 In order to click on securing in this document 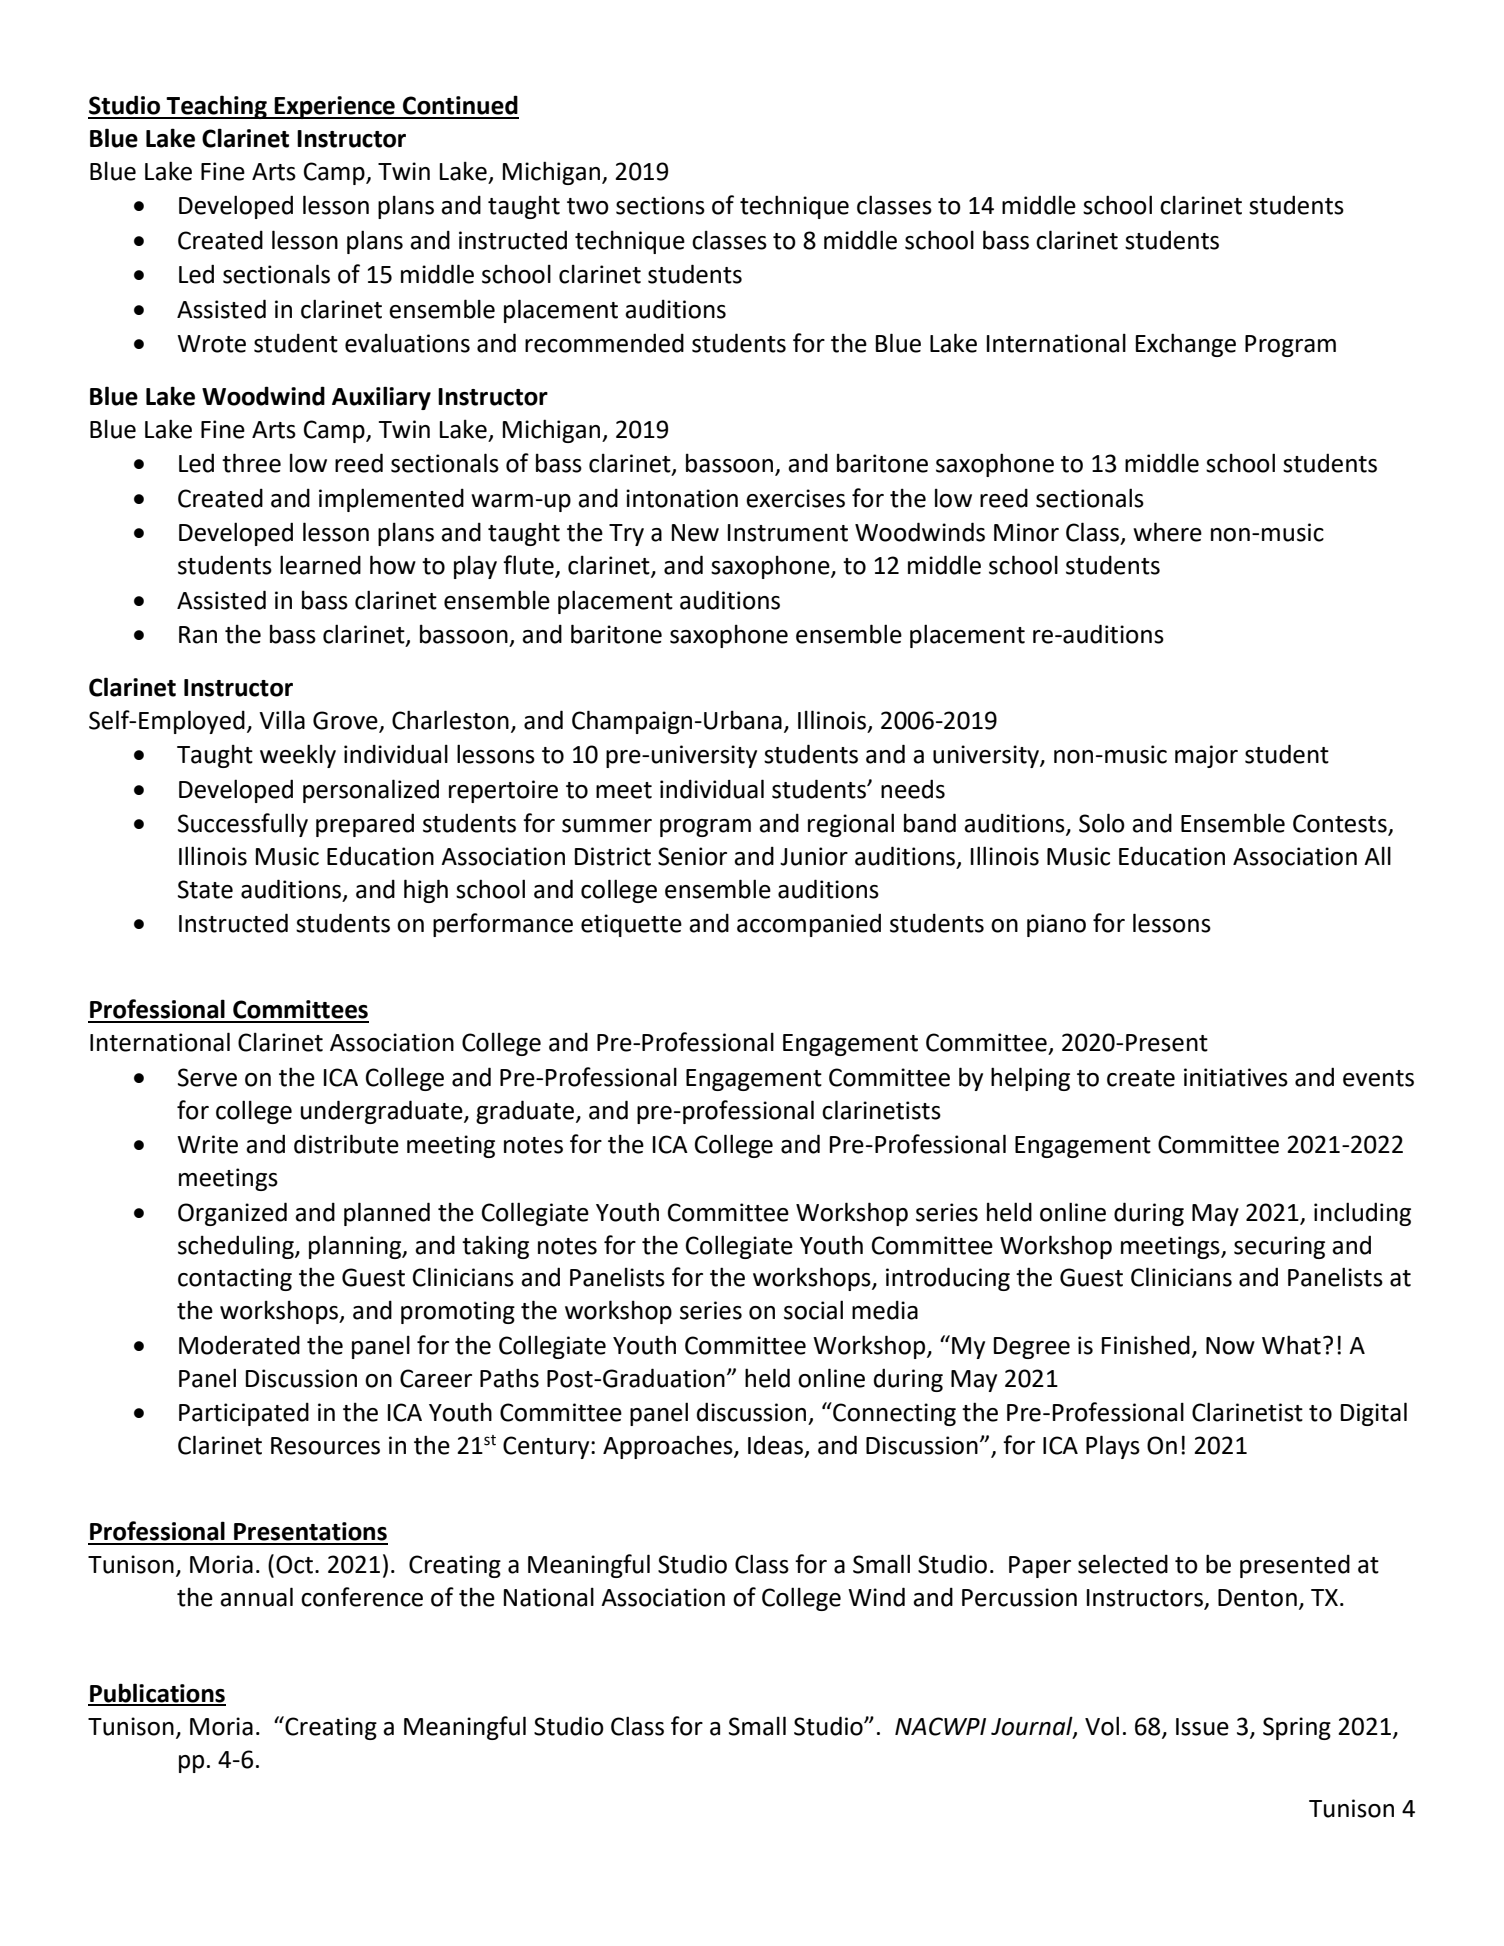, I will do `click(1279, 1247)`.
